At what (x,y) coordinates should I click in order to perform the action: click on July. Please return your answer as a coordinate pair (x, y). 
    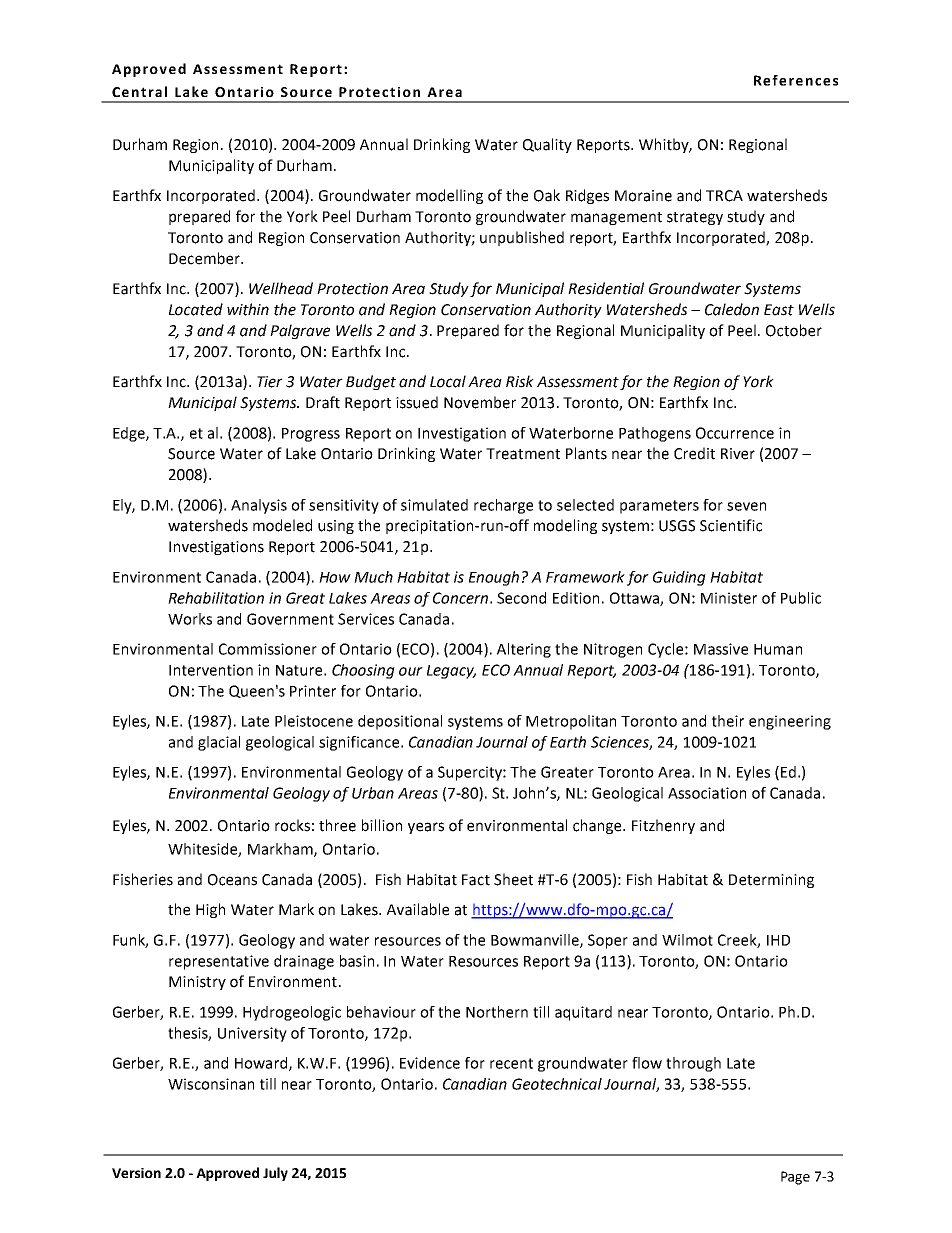
    Looking at the image, I should click on (275, 1174).
